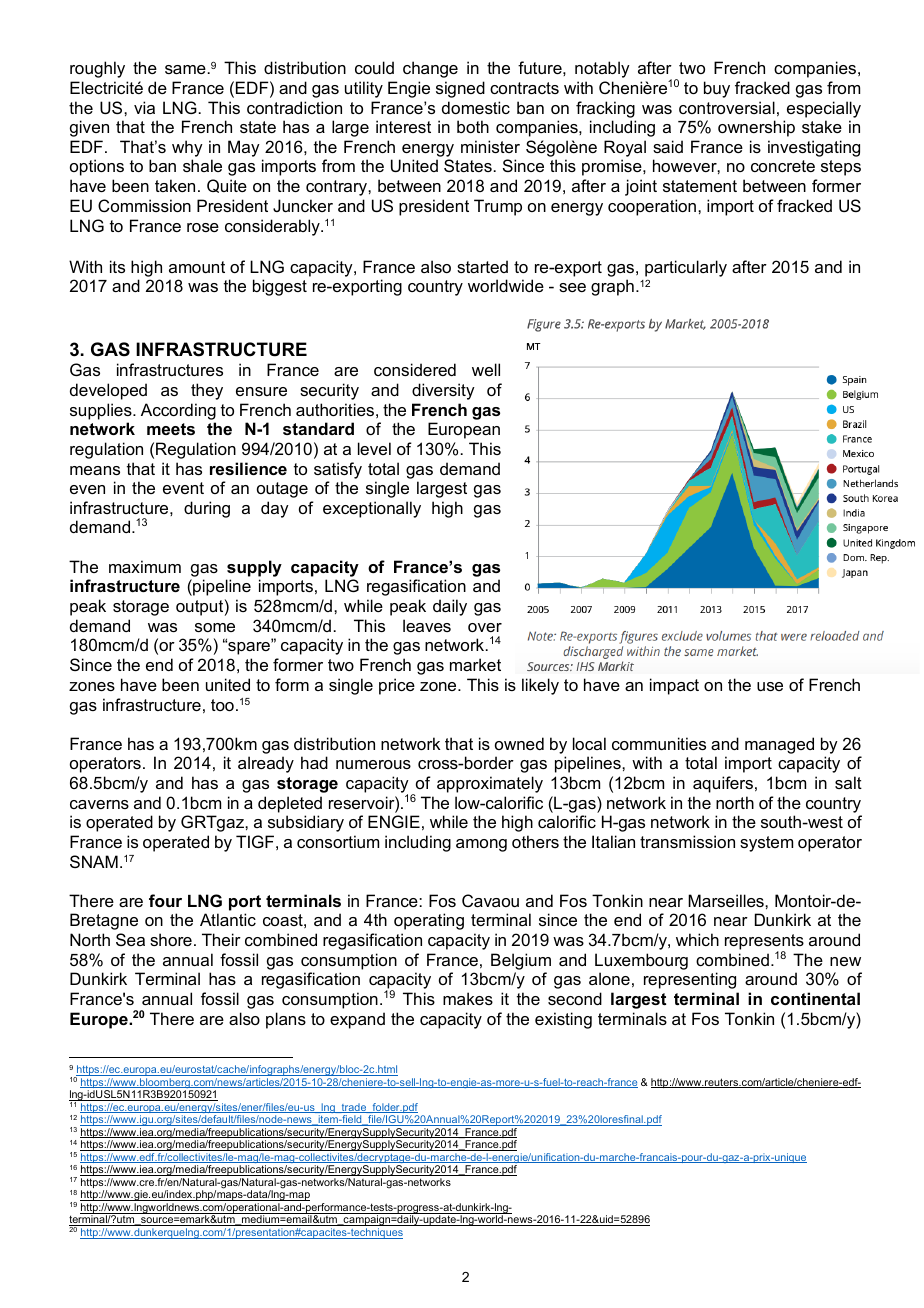 The image size is (924, 1308). Describe the element at coordinates (490, 784) in the screenshot. I see `approximately` at that location.
